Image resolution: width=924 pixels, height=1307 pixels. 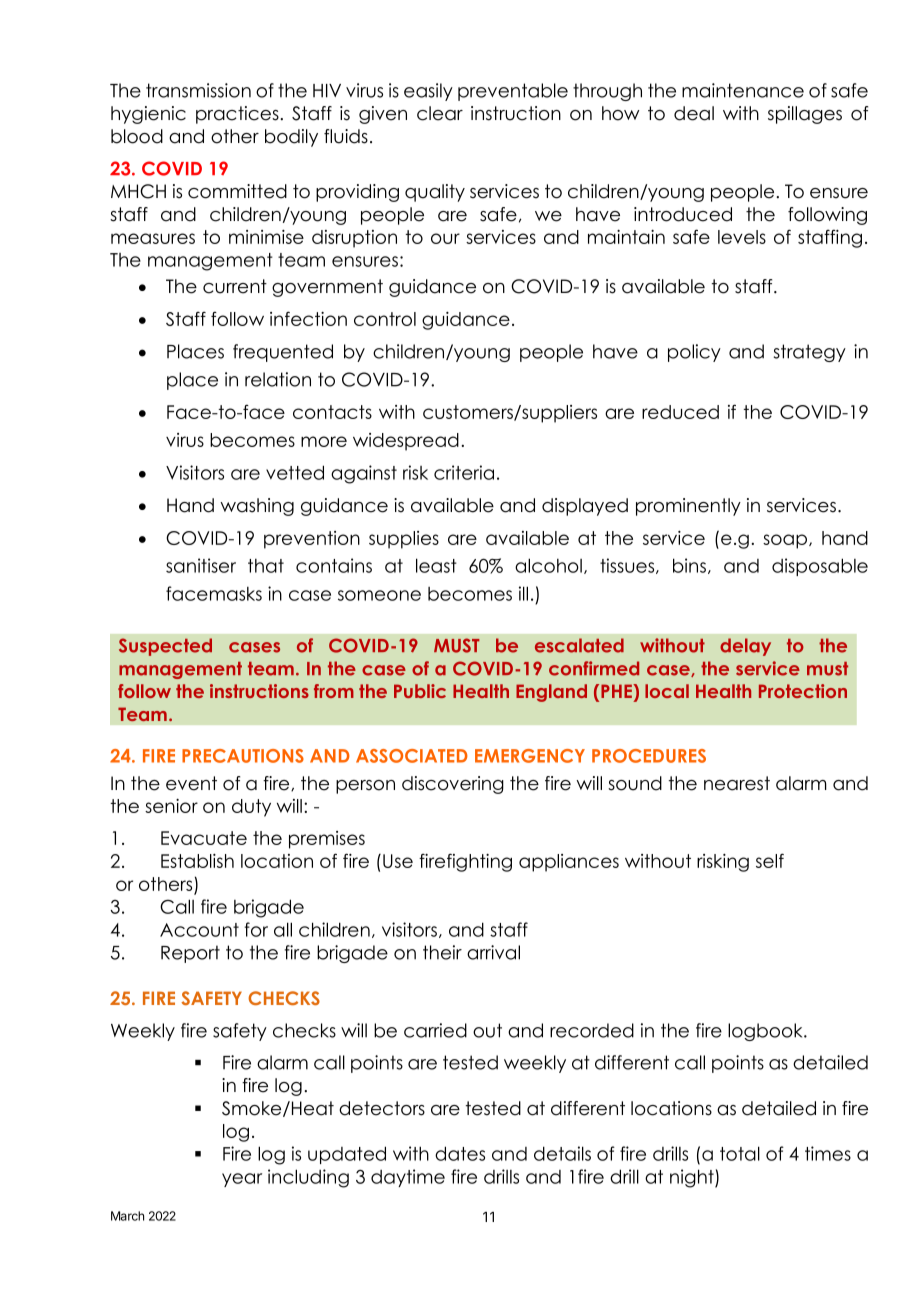 I want to click on Suspected, so click(x=165, y=647).
